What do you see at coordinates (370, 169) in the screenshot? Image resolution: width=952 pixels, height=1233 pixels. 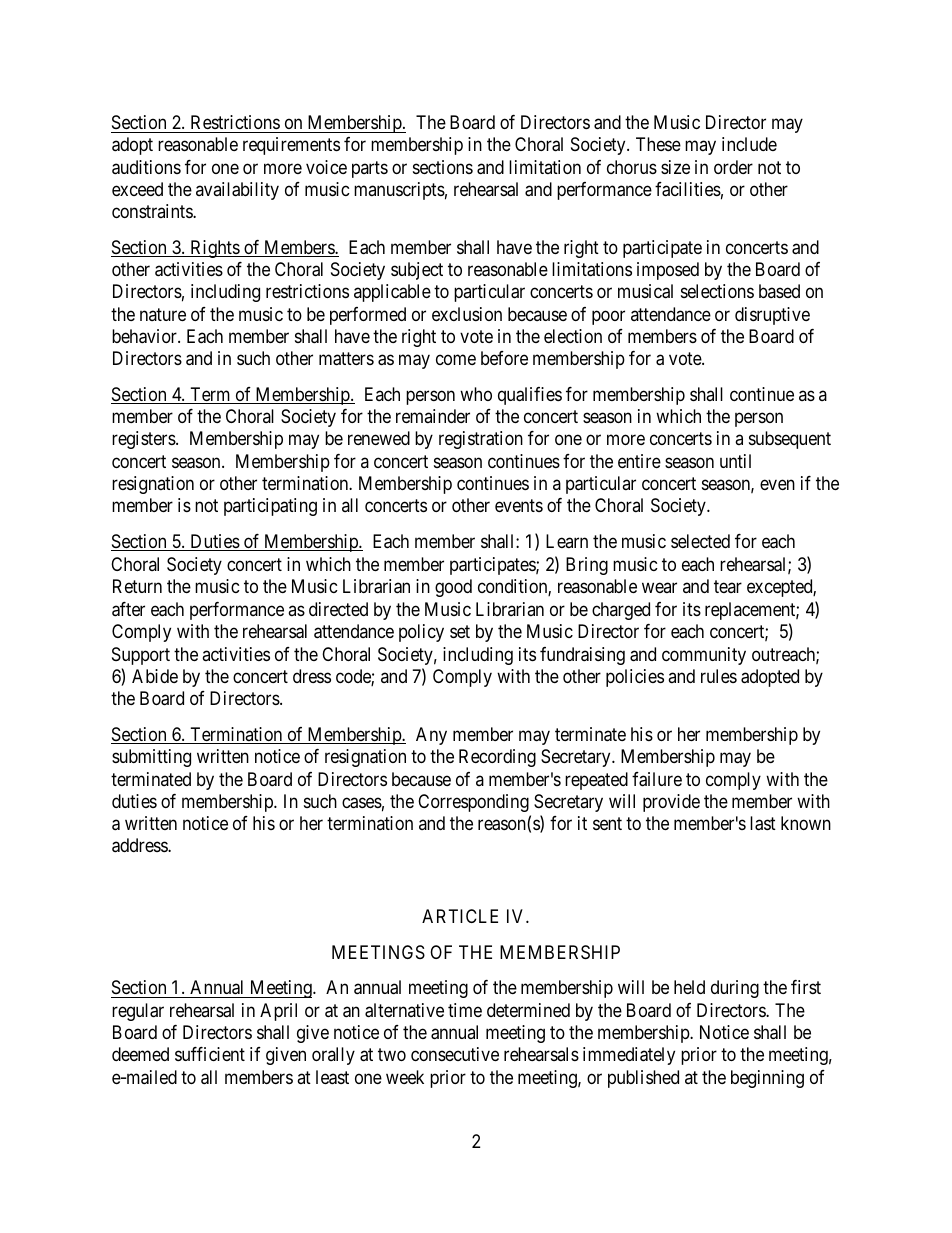 I see `parts` at bounding box center [370, 169].
